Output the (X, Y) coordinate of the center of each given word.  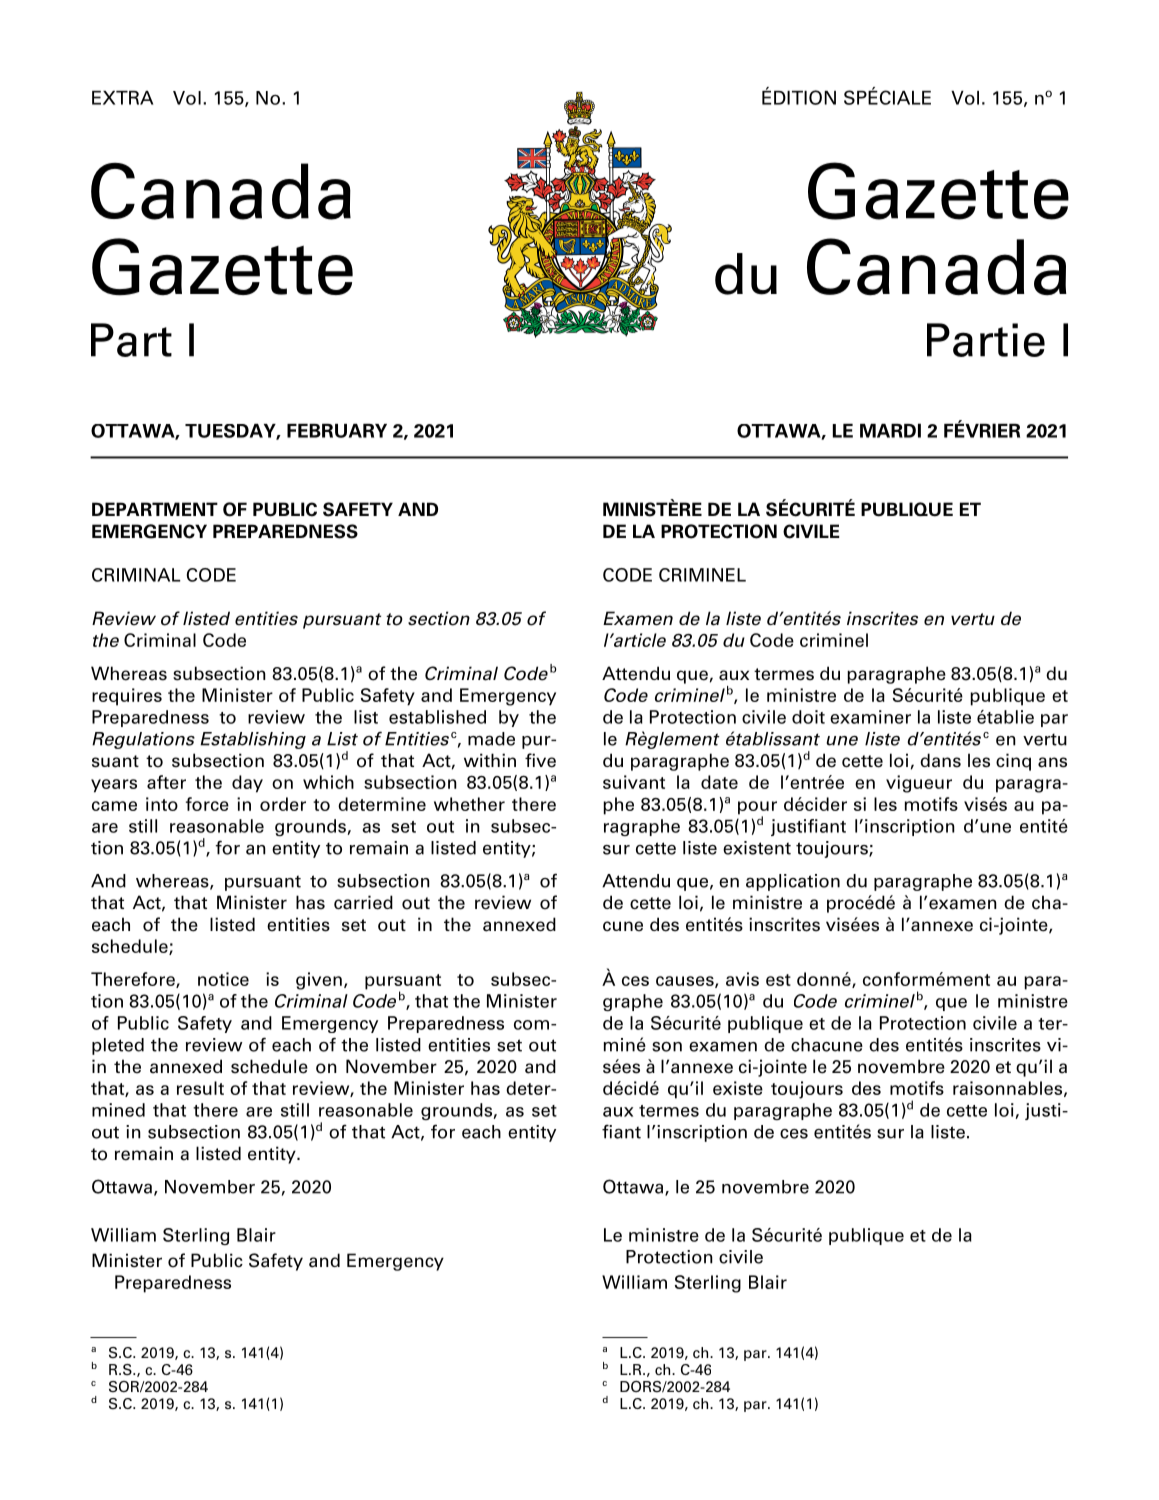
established (437, 717)
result (200, 1088)
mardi (890, 430)
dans (940, 760)
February (337, 431)
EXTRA (122, 98)
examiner (870, 717)
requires (127, 697)
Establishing (253, 740)
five (540, 760)
